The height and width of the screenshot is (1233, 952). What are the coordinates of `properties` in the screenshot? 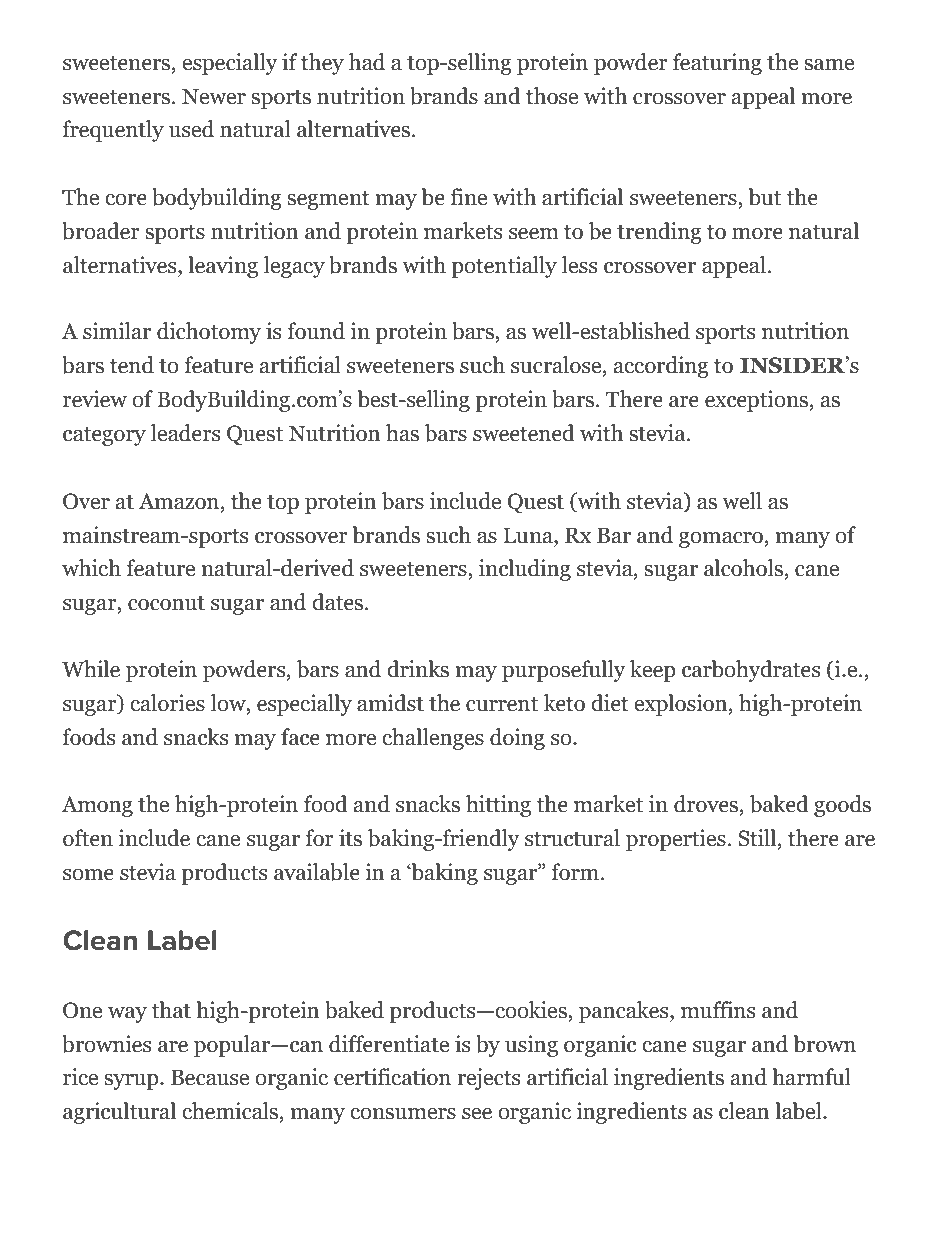 It's located at (676, 840).
